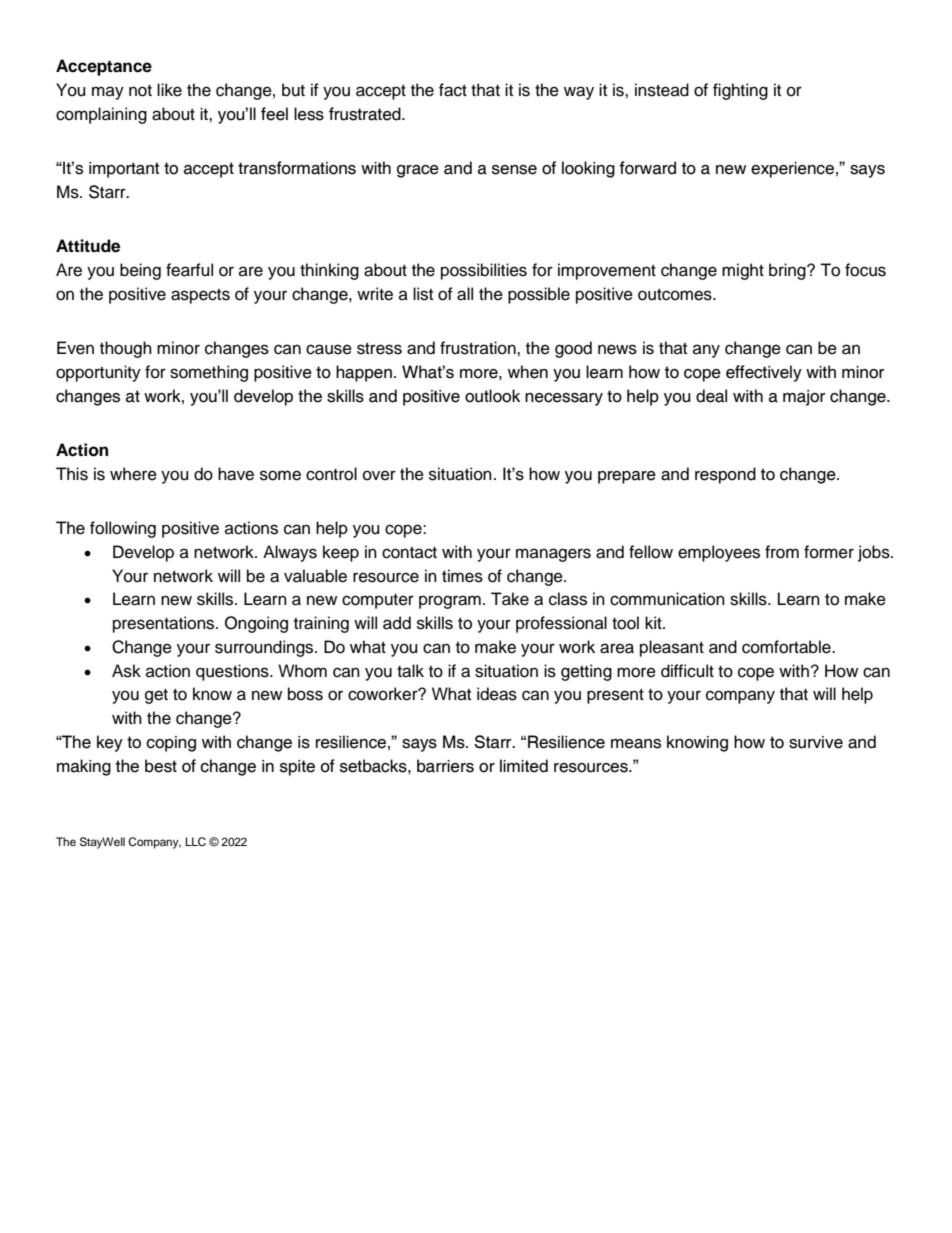 The width and height of the screenshot is (952, 1233). Describe the element at coordinates (126, 671) in the screenshot. I see `Ask` at that location.
